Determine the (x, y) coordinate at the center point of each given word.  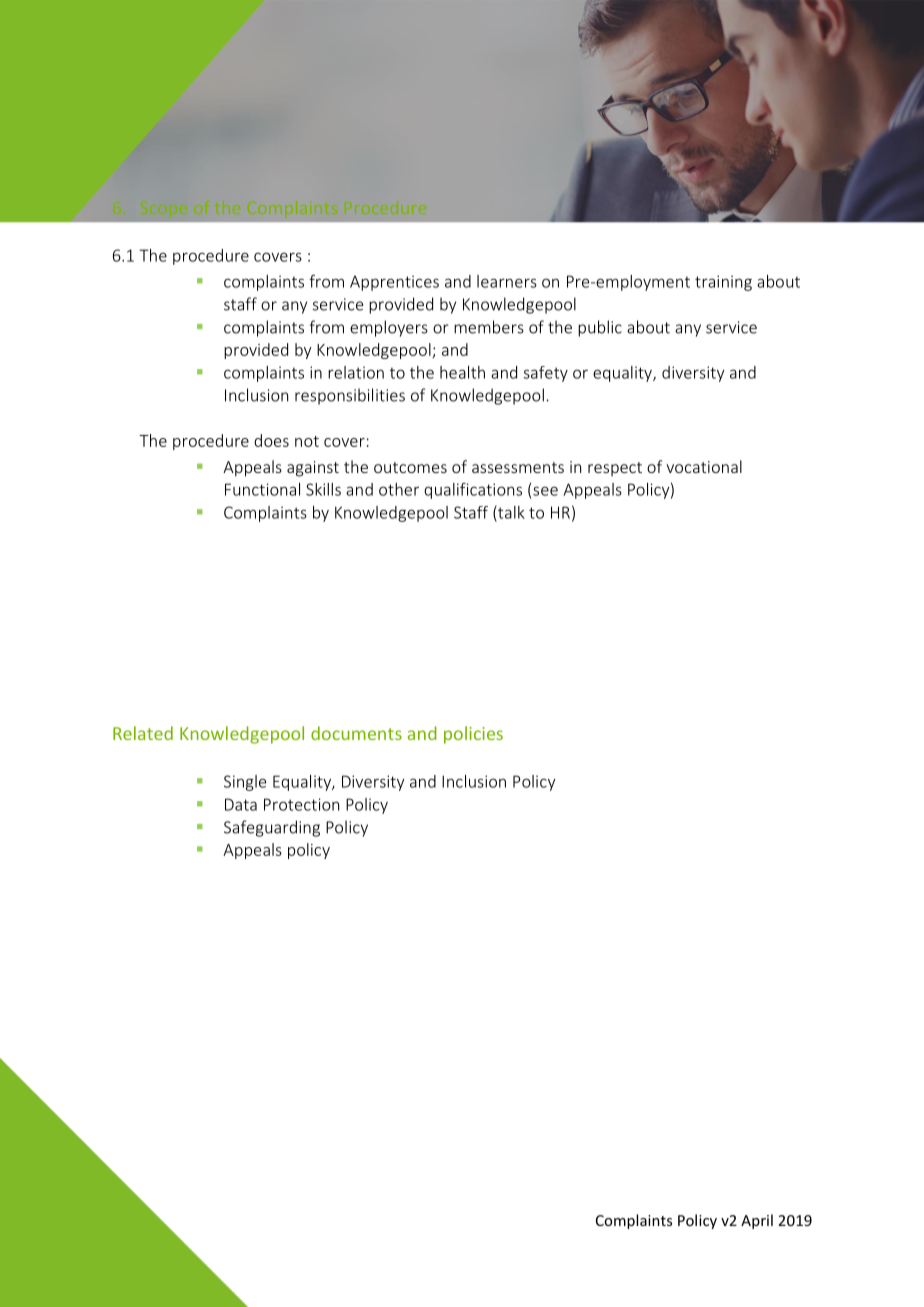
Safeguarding (272, 828)
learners (507, 281)
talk (510, 513)
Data (241, 804)
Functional (262, 489)
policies (473, 735)
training (723, 283)
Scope (164, 208)
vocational (704, 466)
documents (356, 733)
